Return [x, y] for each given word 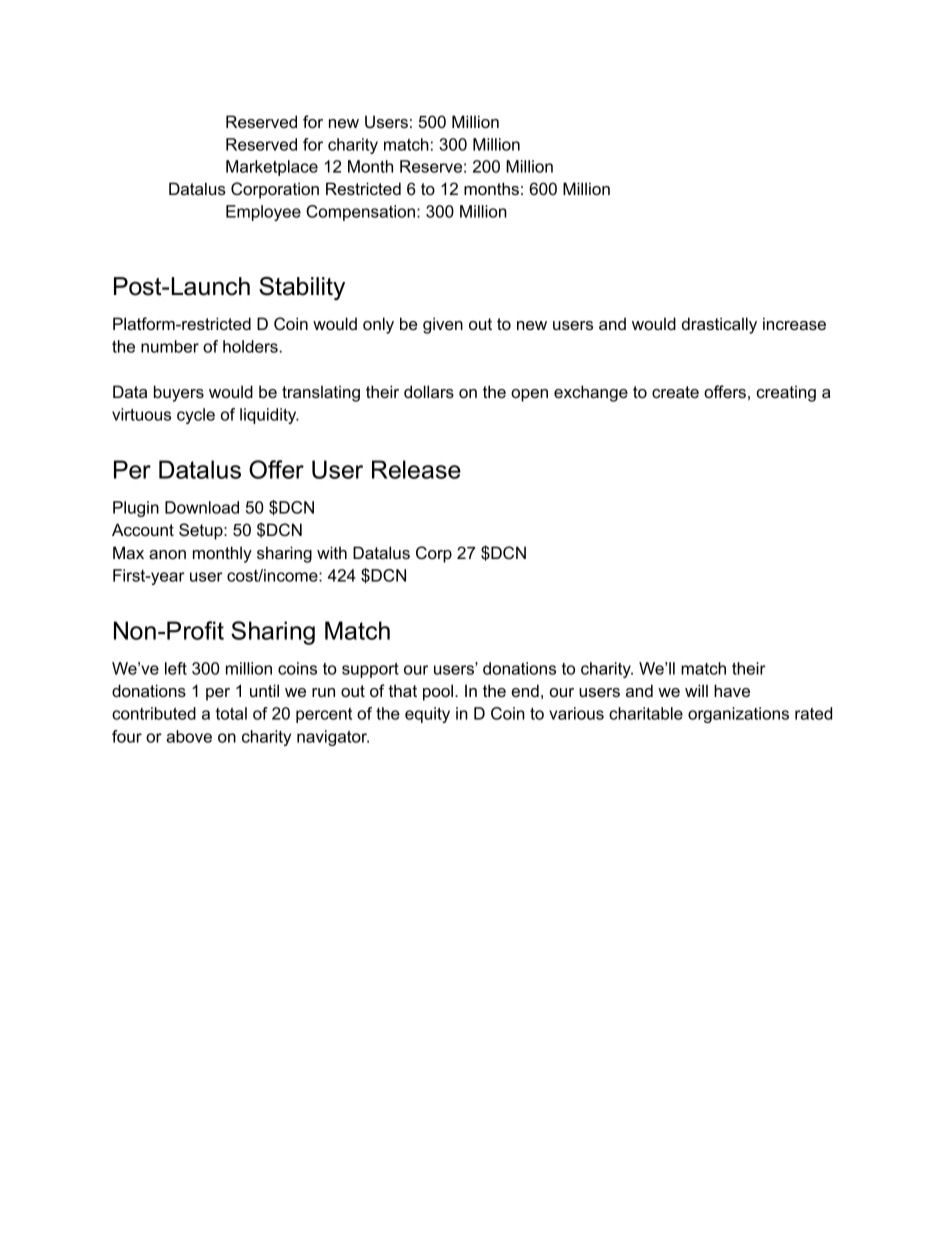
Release [416, 469]
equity [427, 715]
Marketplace [272, 168]
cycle [196, 416]
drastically [719, 325]
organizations [738, 715]
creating [786, 393]
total [231, 713]
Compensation [362, 213]
